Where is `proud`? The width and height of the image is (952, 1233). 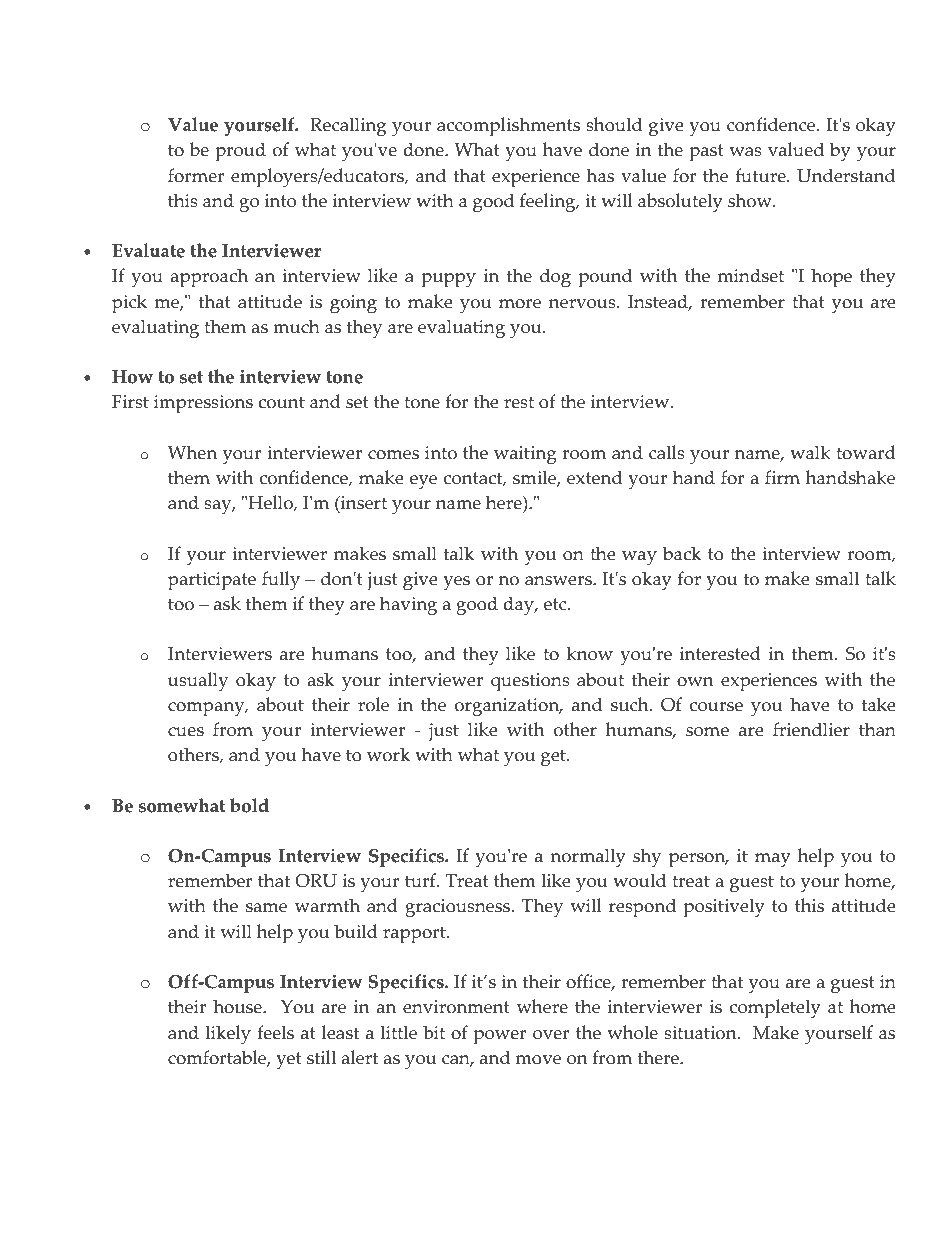
proud is located at coordinates (240, 152).
